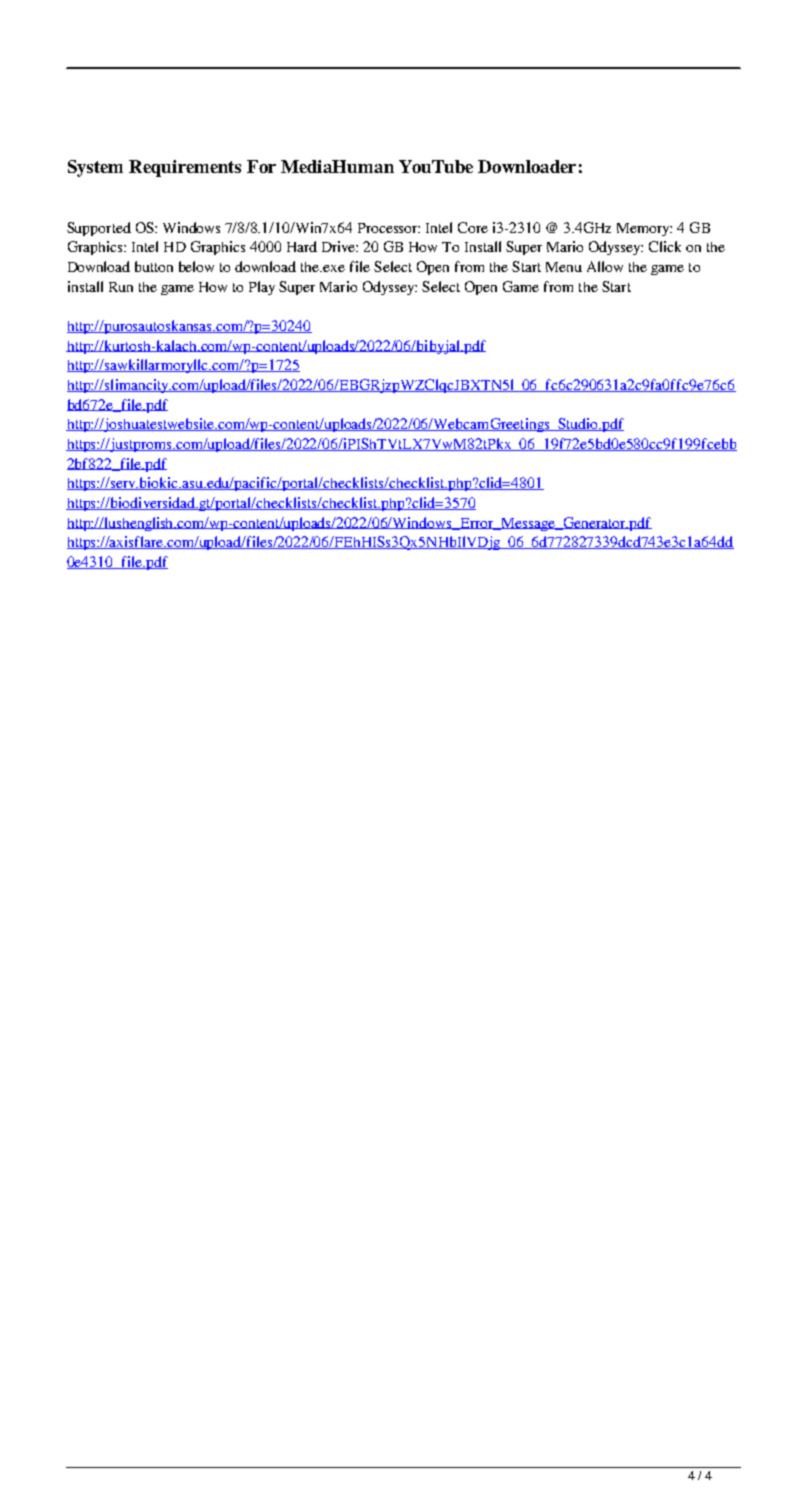  What do you see at coordinates (121, 287) in the page?
I see `Run` at bounding box center [121, 287].
